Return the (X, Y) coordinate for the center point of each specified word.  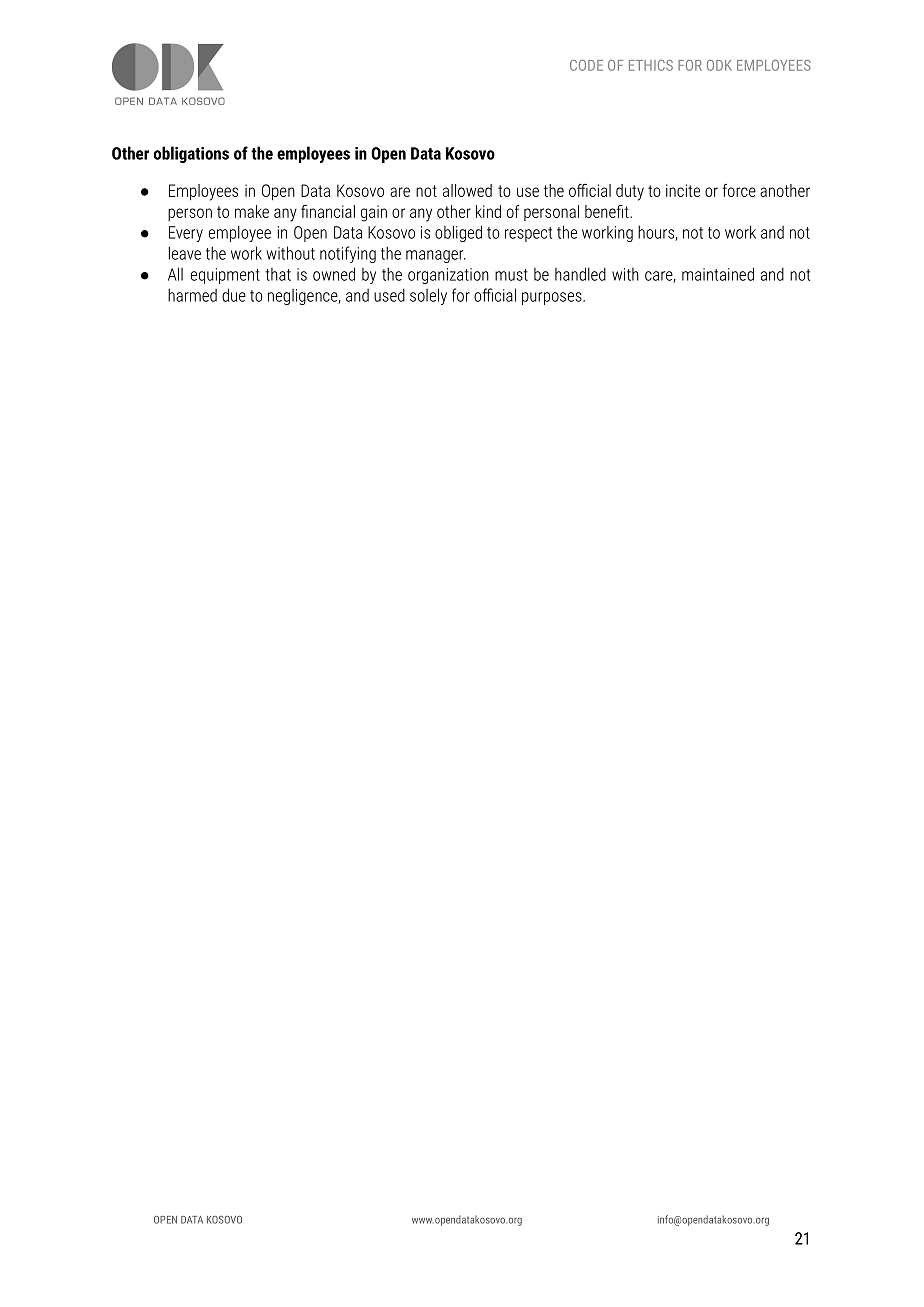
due (234, 295)
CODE (586, 65)
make (252, 211)
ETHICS (651, 65)
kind (488, 211)
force (739, 190)
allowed (467, 190)
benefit (608, 211)
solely (428, 296)
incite (683, 190)
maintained (718, 274)
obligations (191, 154)
